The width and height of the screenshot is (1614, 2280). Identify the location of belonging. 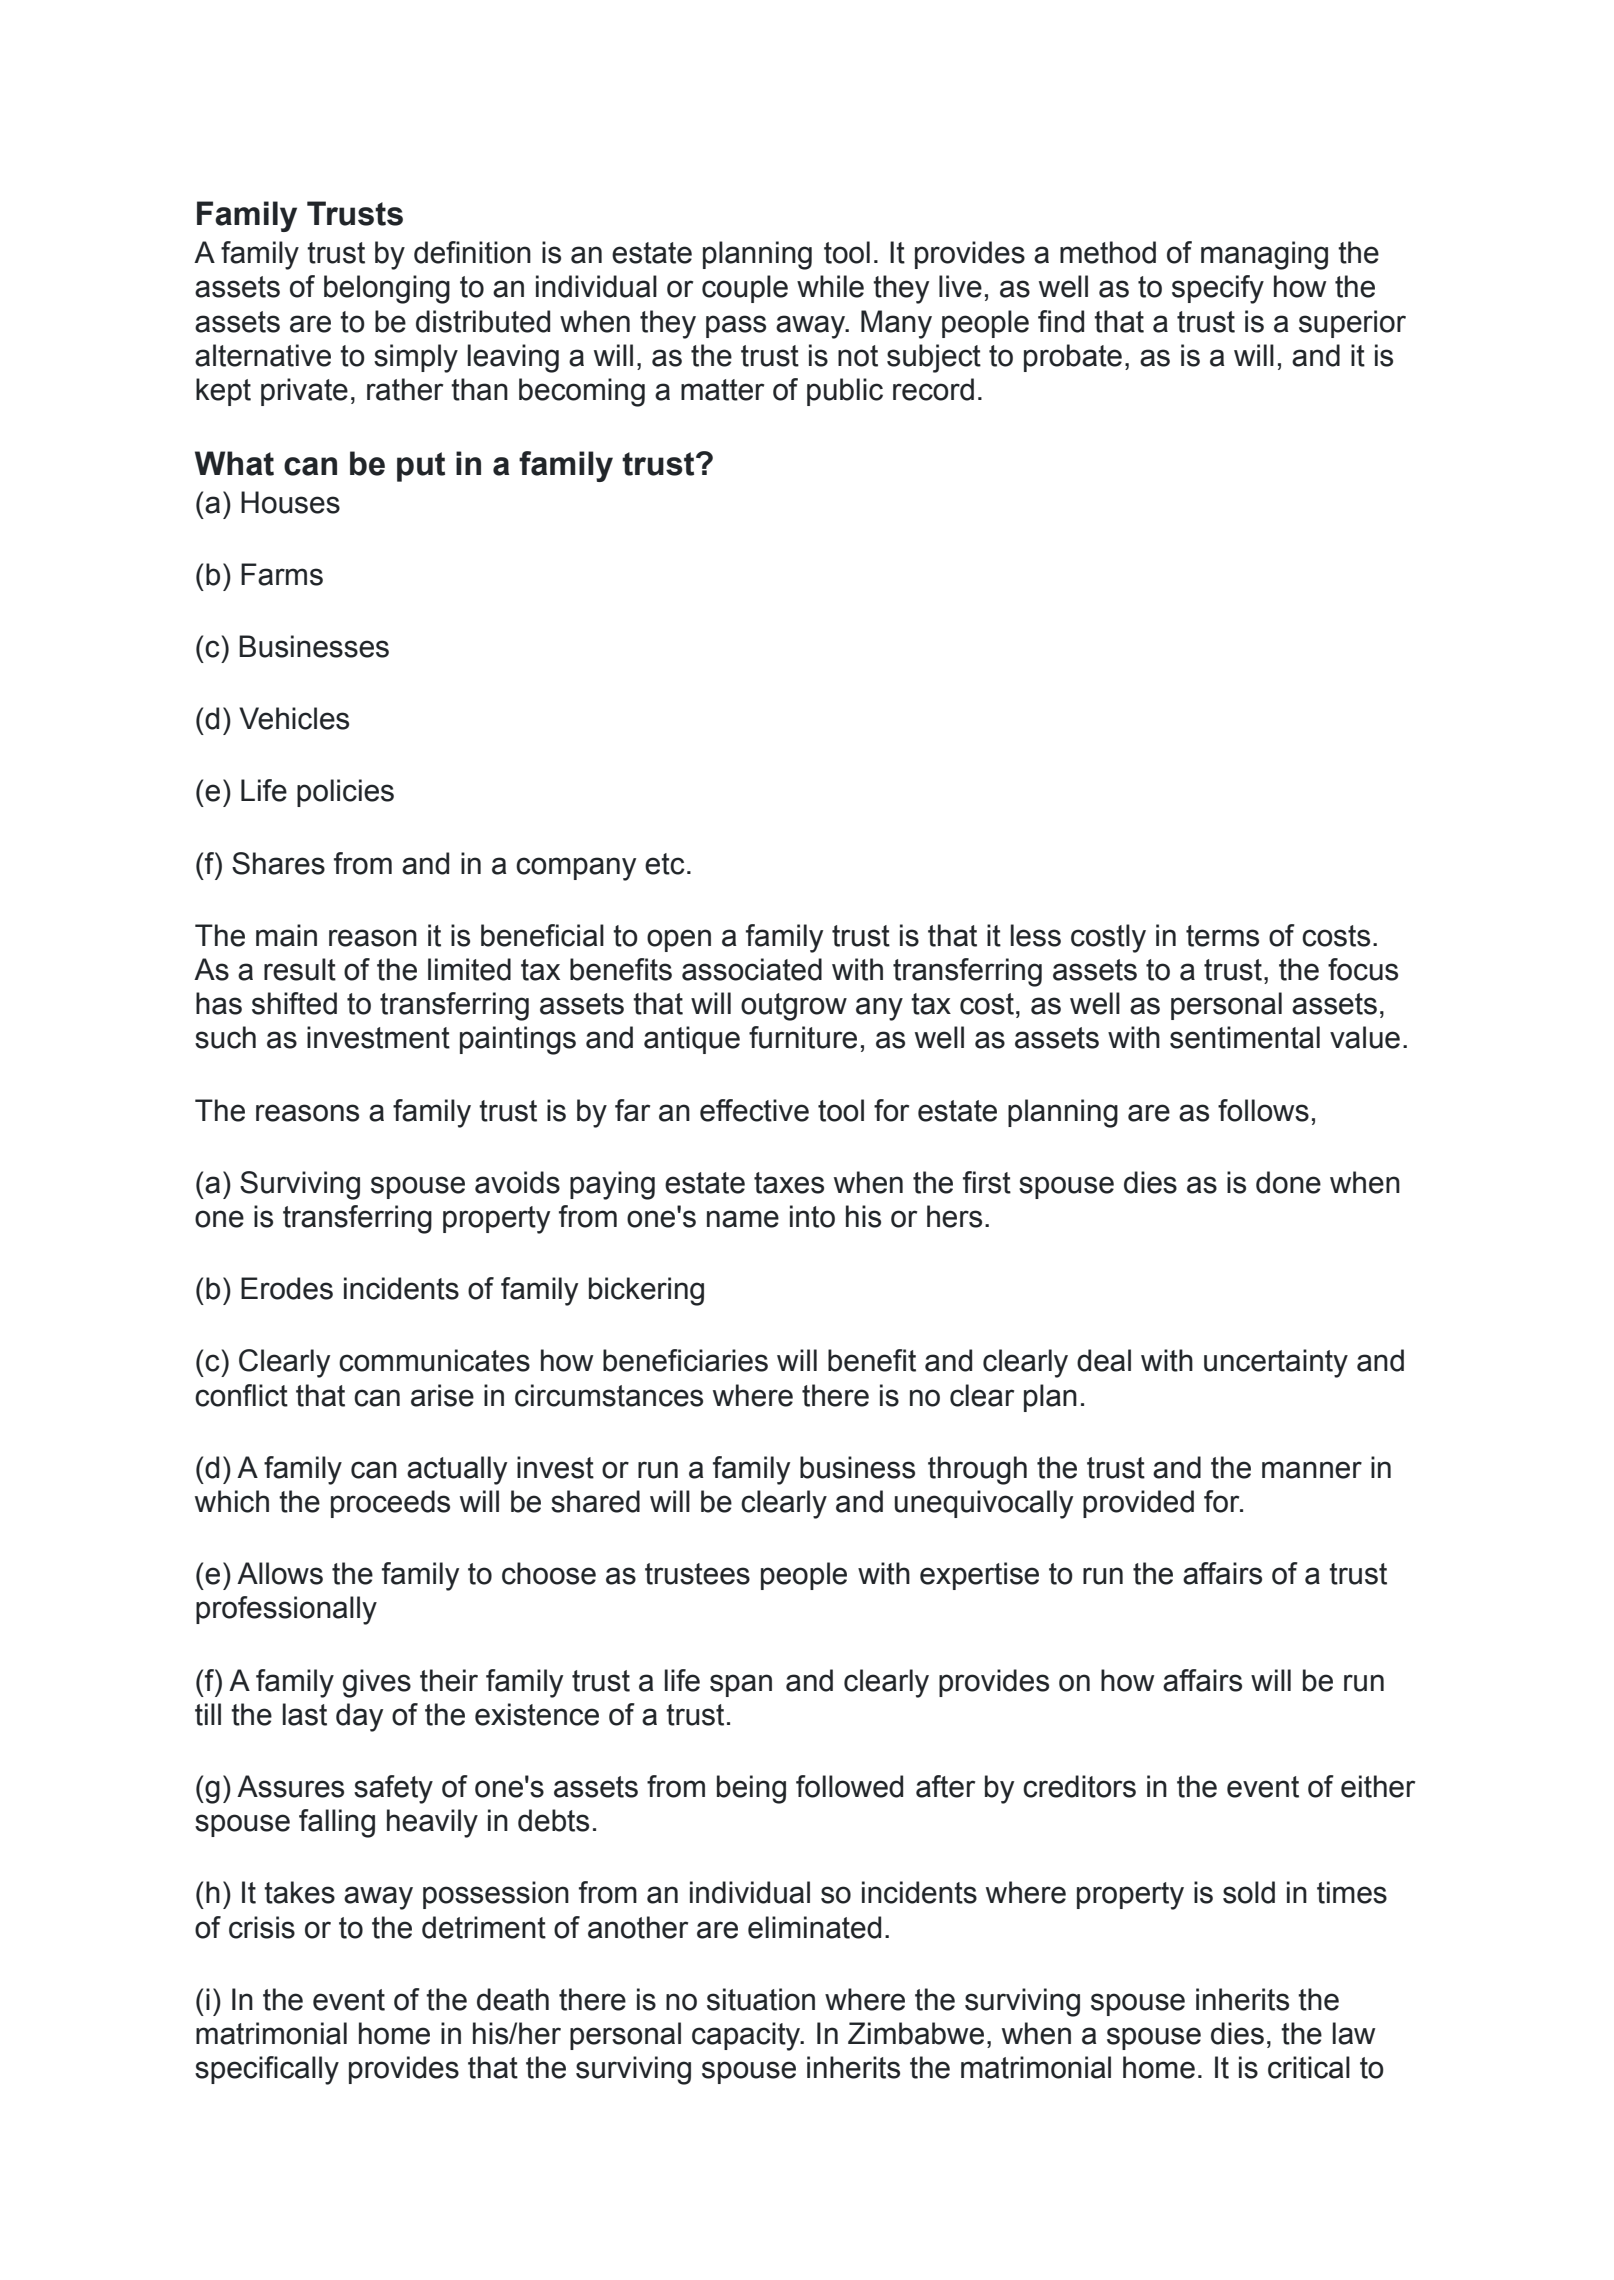
(387, 289).
